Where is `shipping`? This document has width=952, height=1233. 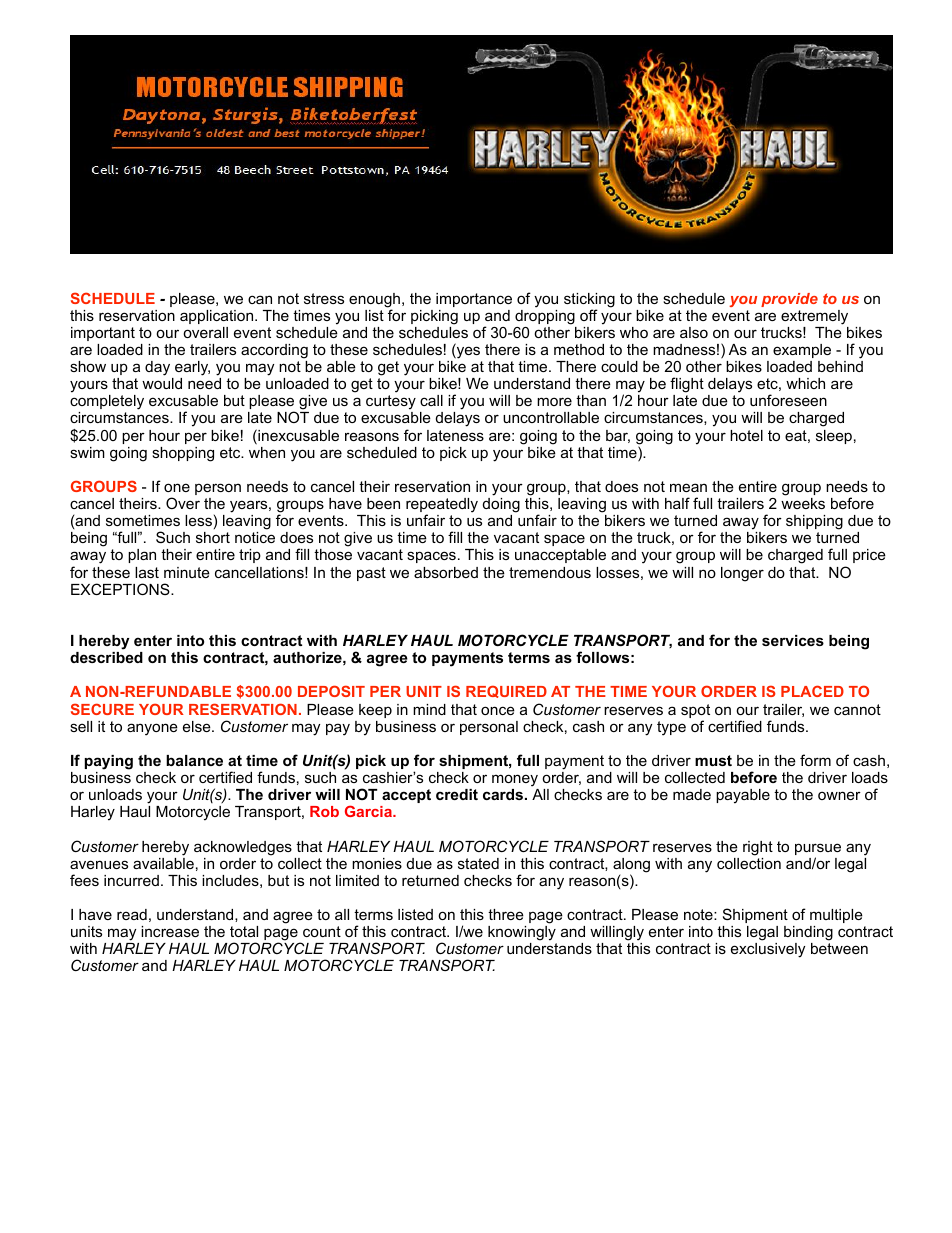
shipping is located at coordinates (814, 522).
